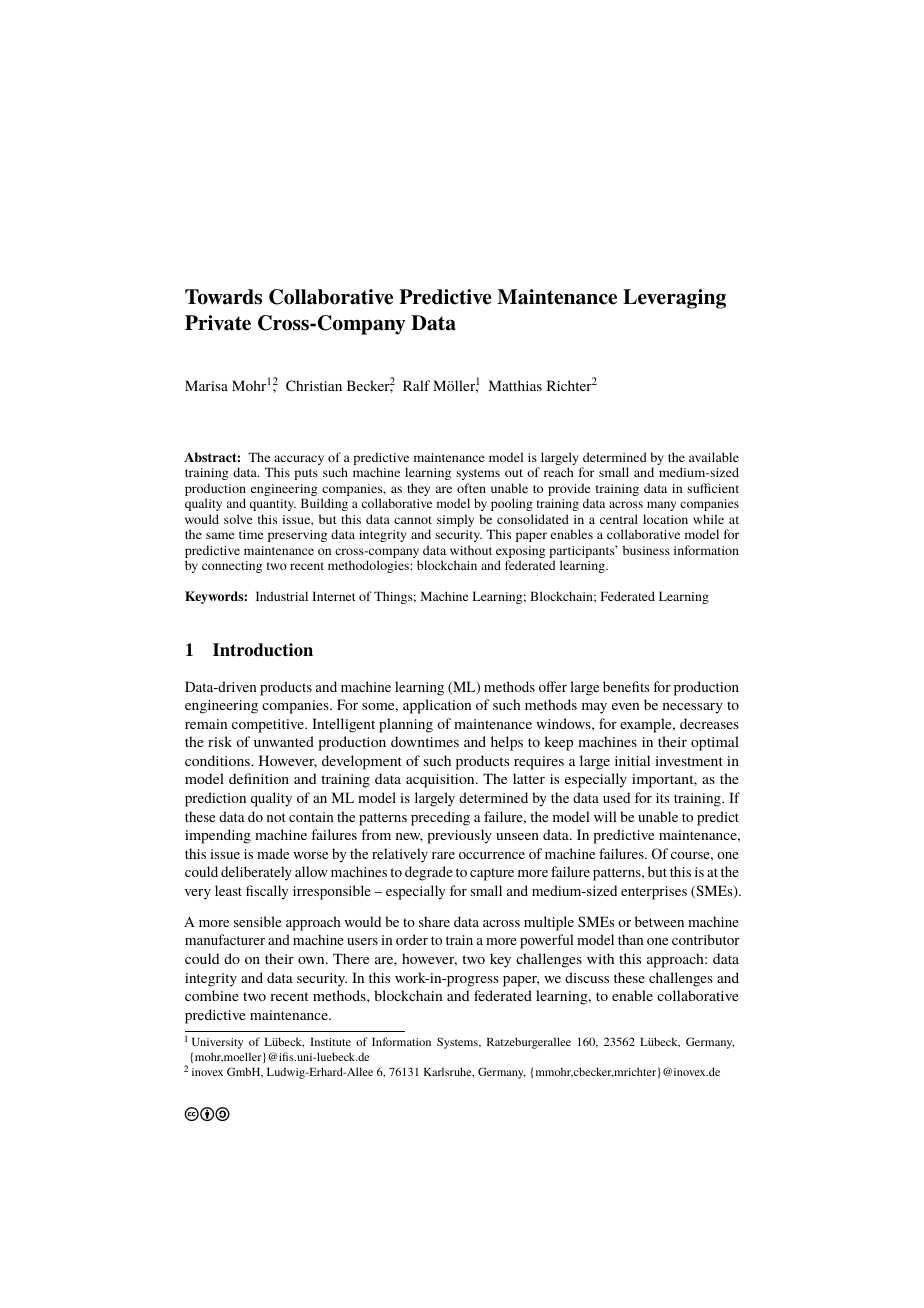  Describe the element at coordinates (218, 323) in the page. I see `Private` at that location.
